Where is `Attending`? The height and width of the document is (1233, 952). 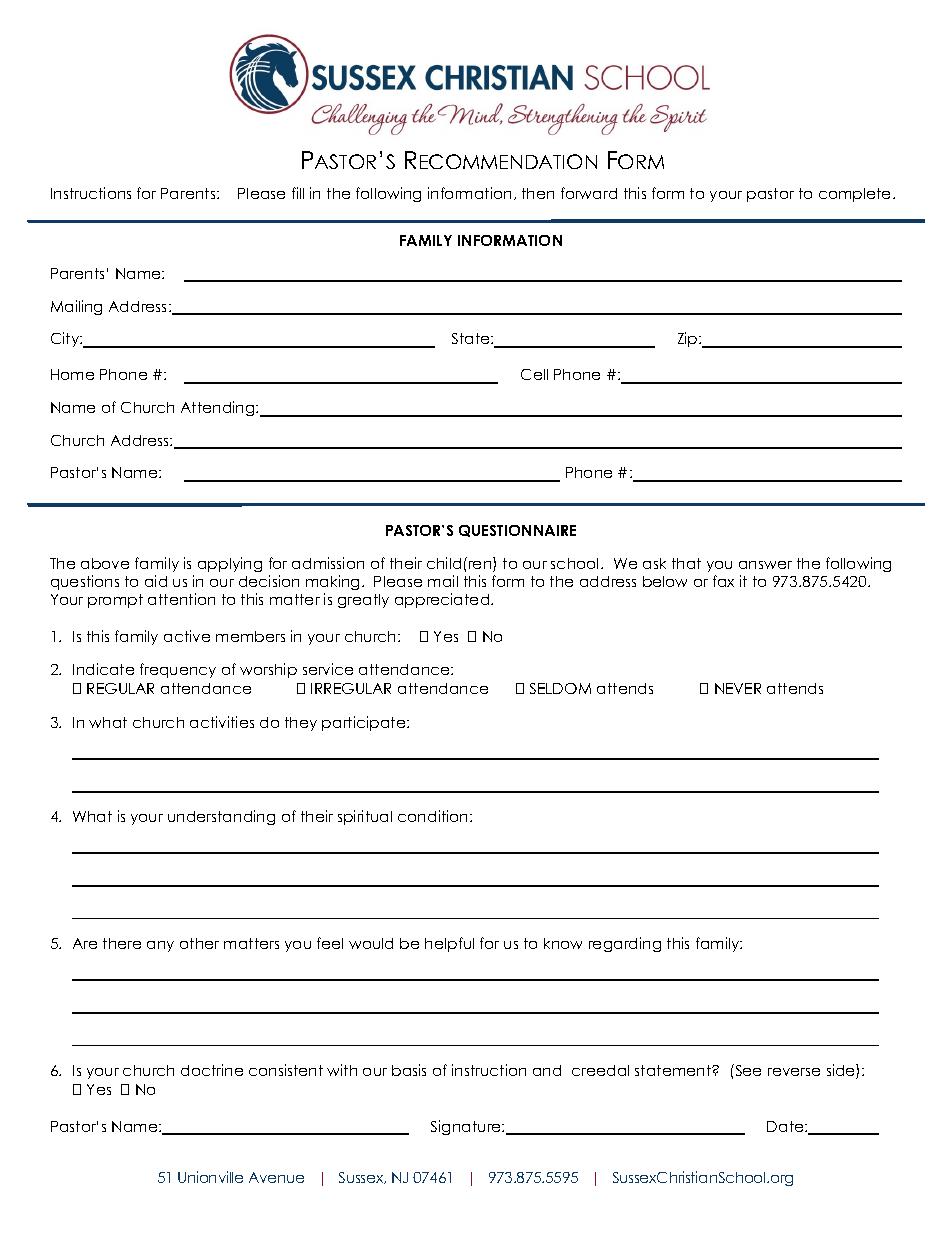 Attending is located at coordinates (219, 408).
